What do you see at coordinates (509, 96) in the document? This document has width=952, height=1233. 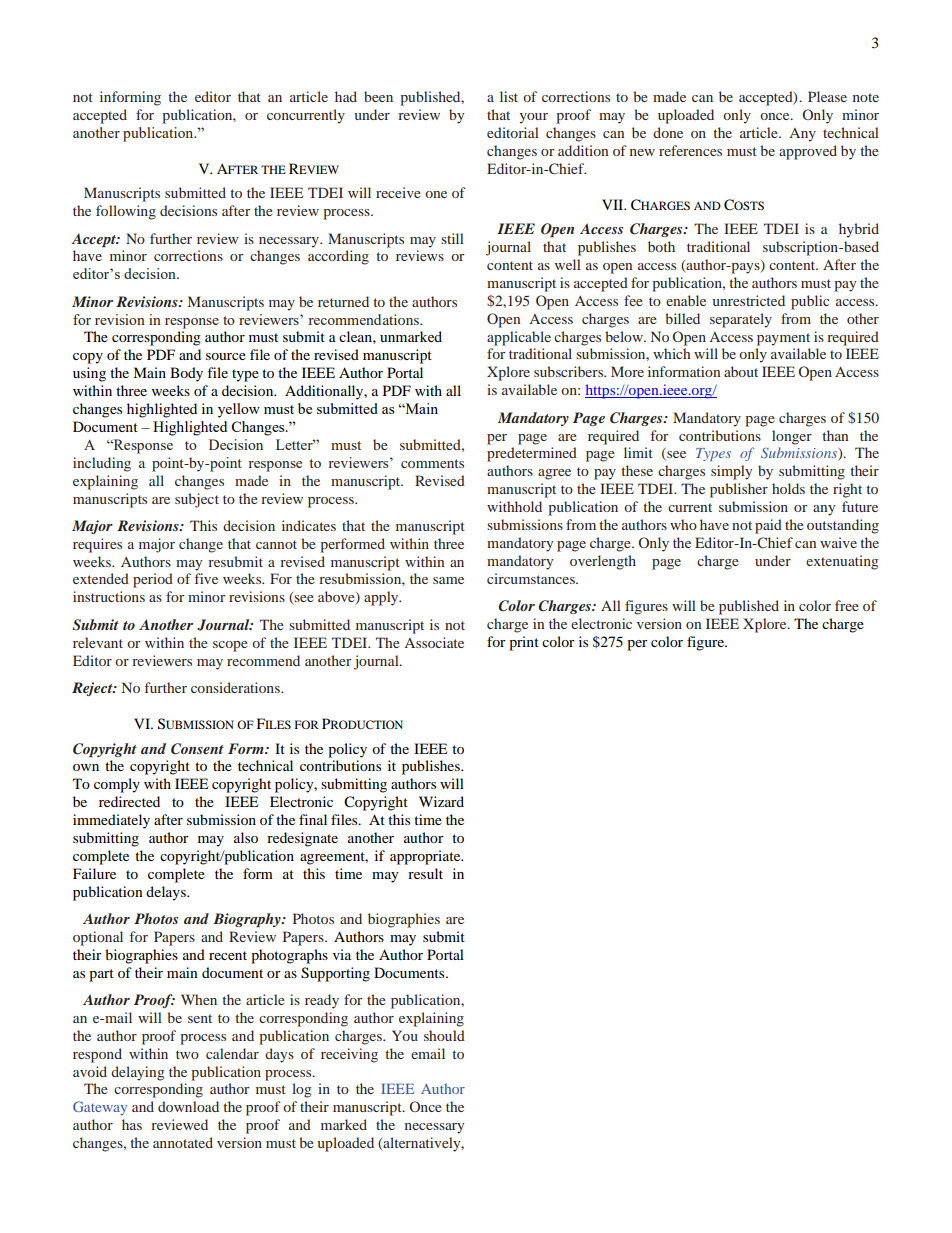 I see `list` at bounding box center [509, 96].
